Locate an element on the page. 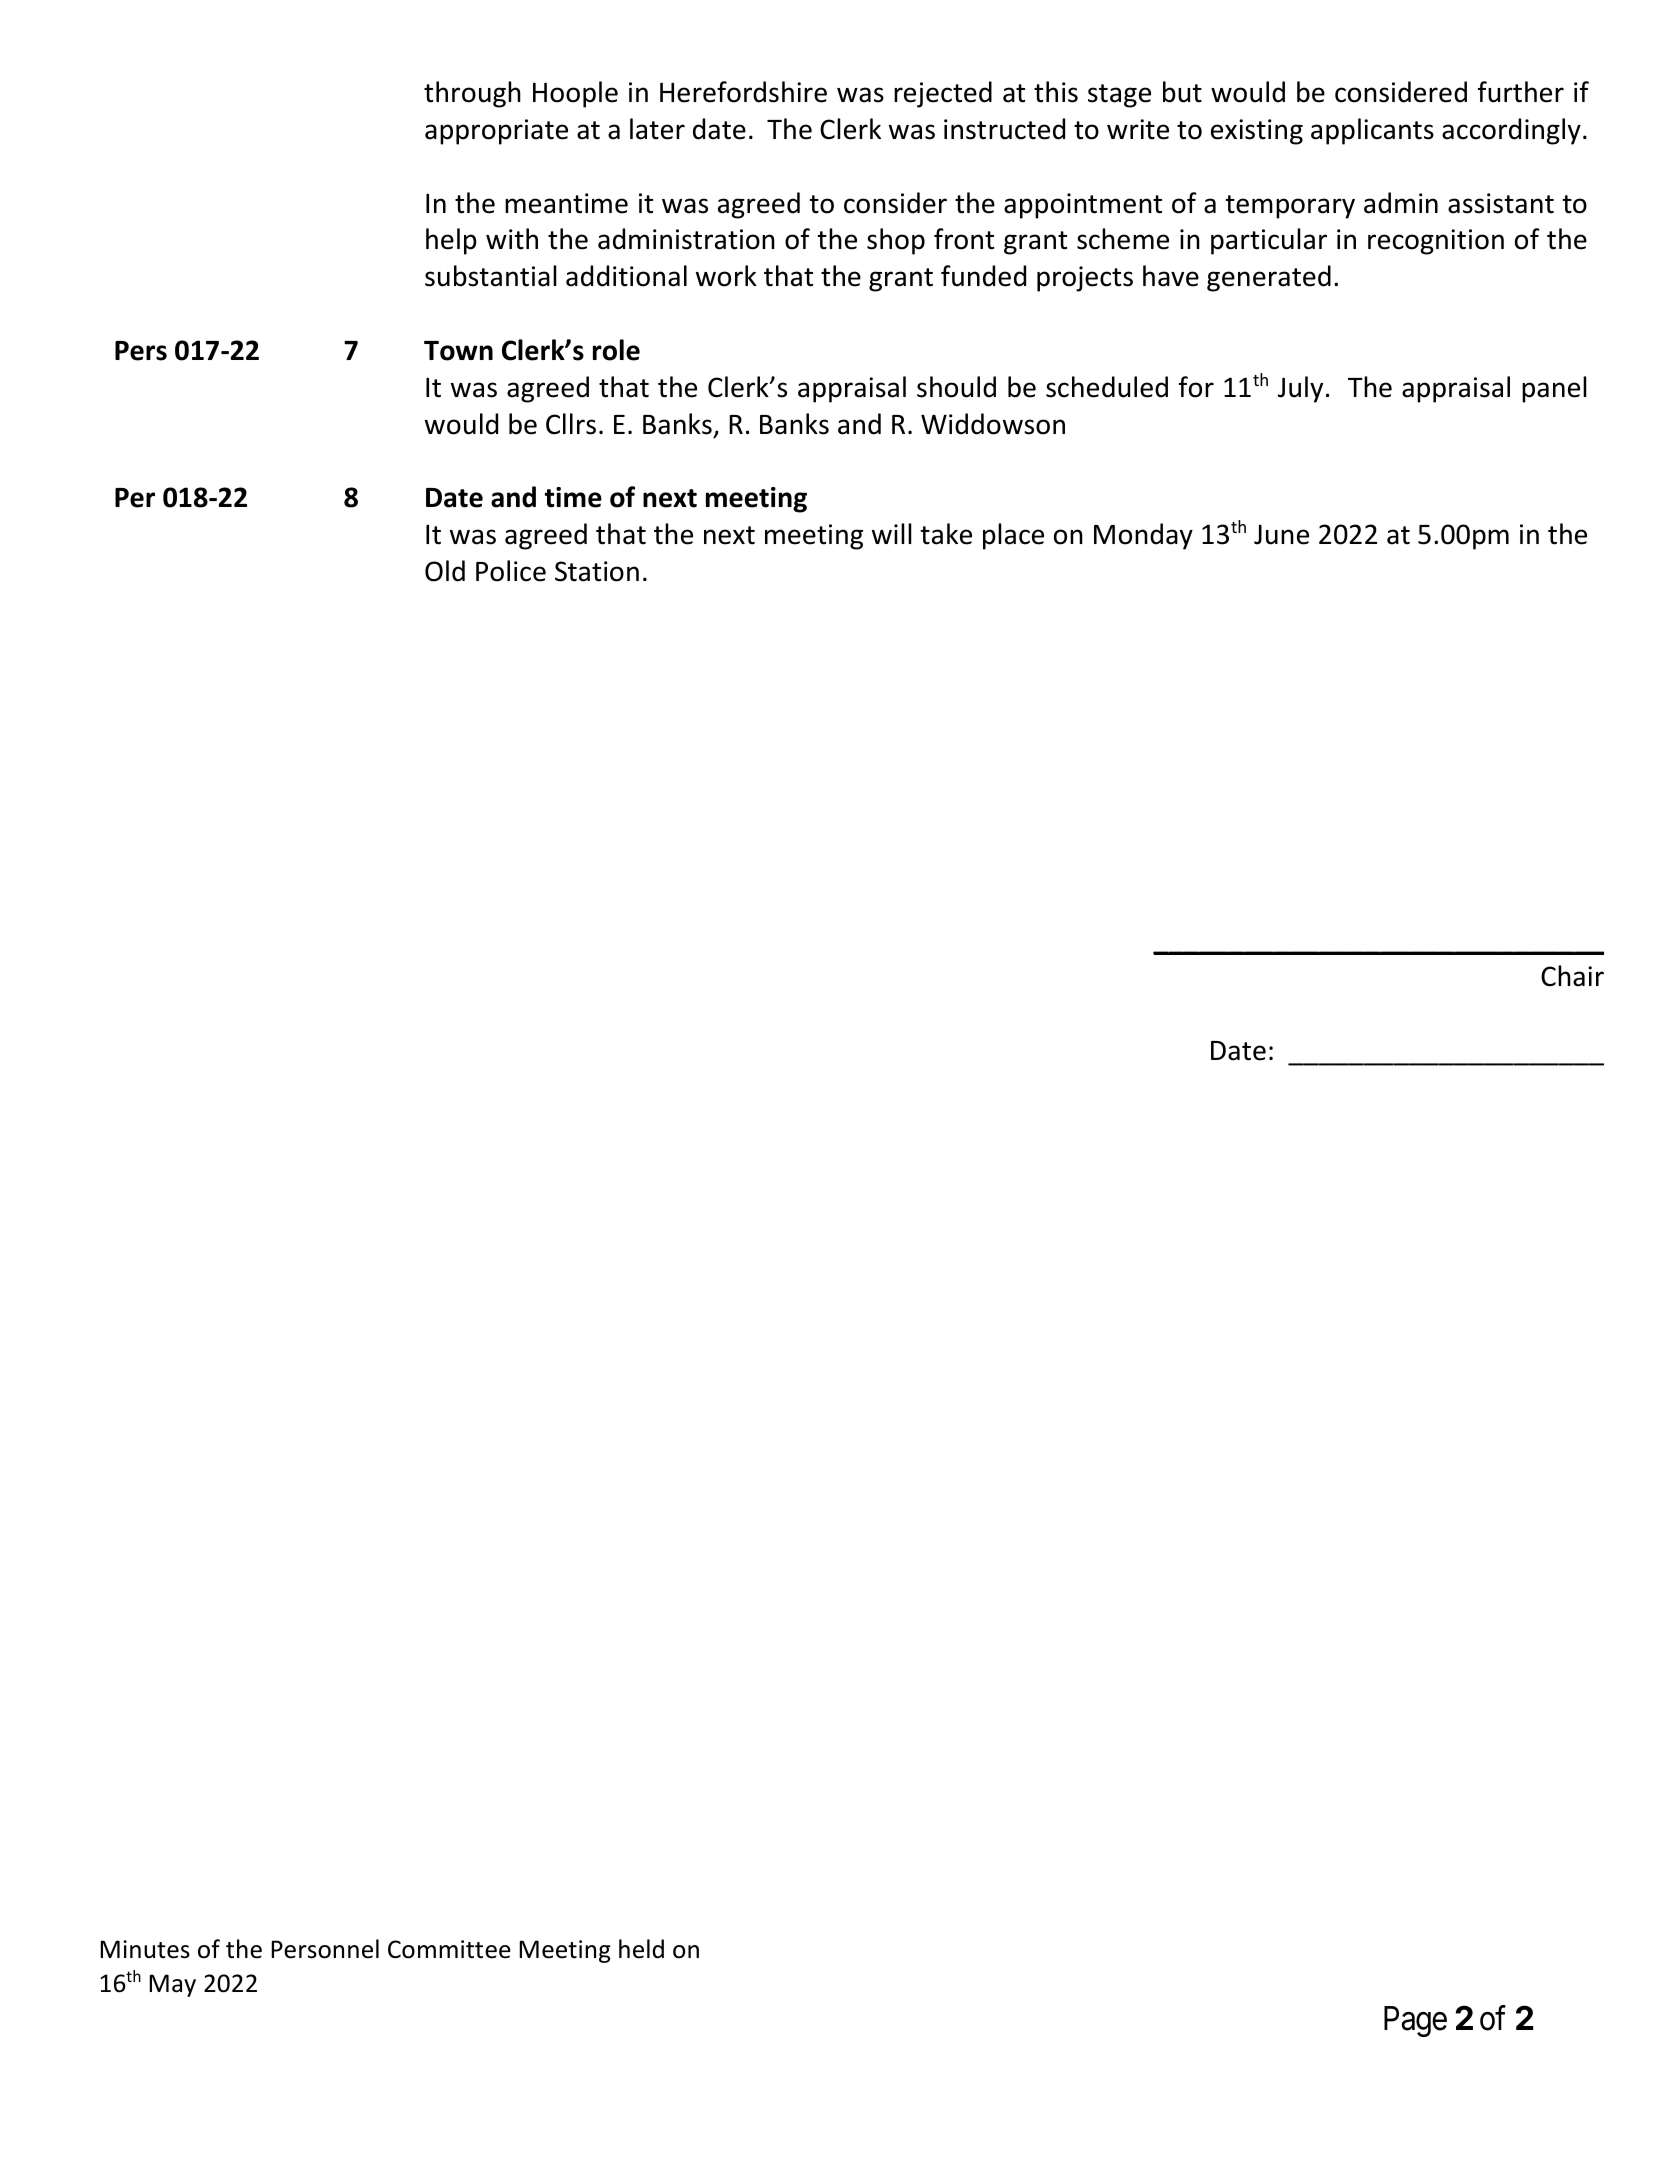 The width and height of the image is (1678, 2172). applicants is located at coordinates (1372, 131).
